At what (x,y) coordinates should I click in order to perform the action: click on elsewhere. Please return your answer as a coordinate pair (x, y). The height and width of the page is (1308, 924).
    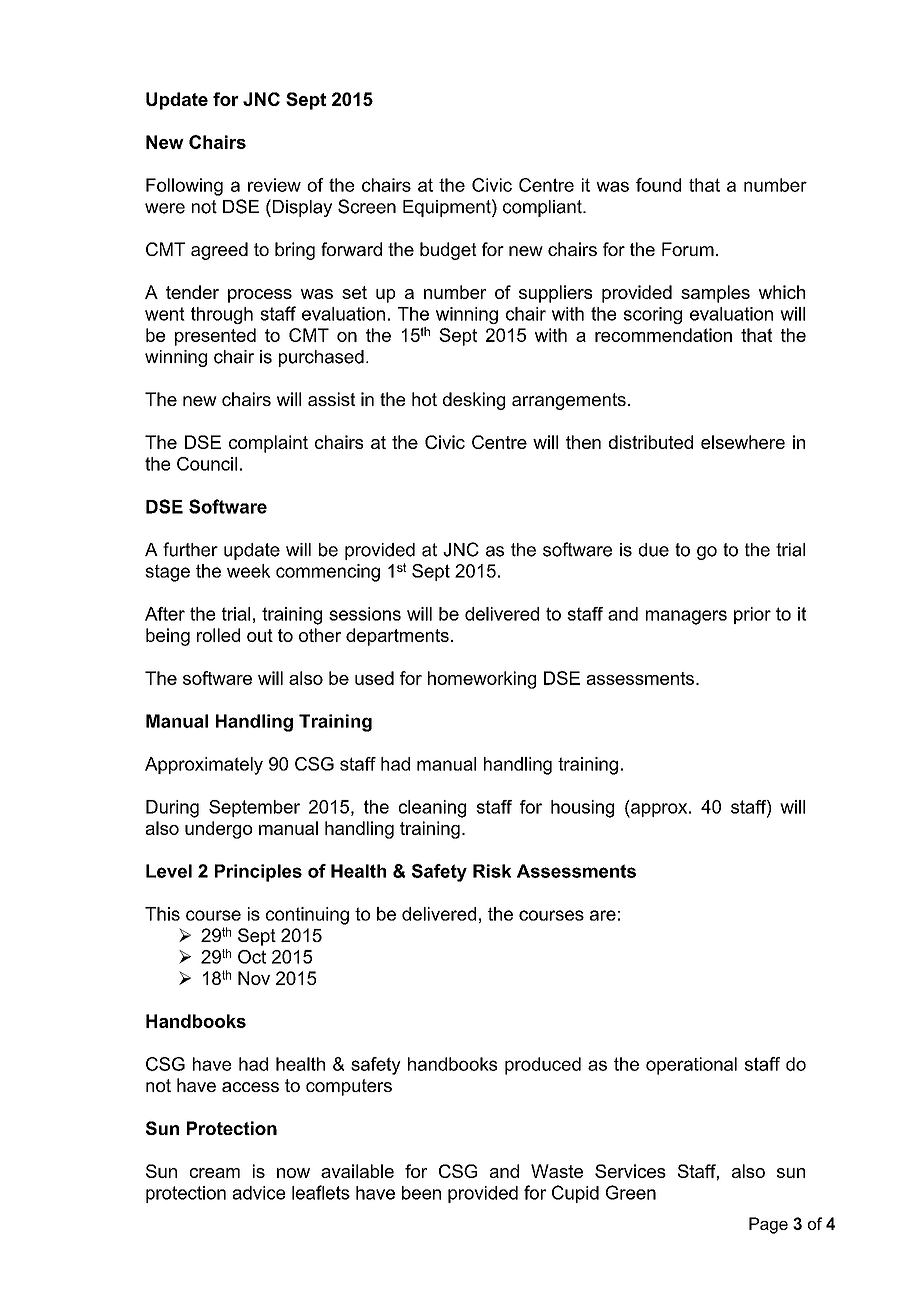
    Looking at the image, I should click on (743, 442).
